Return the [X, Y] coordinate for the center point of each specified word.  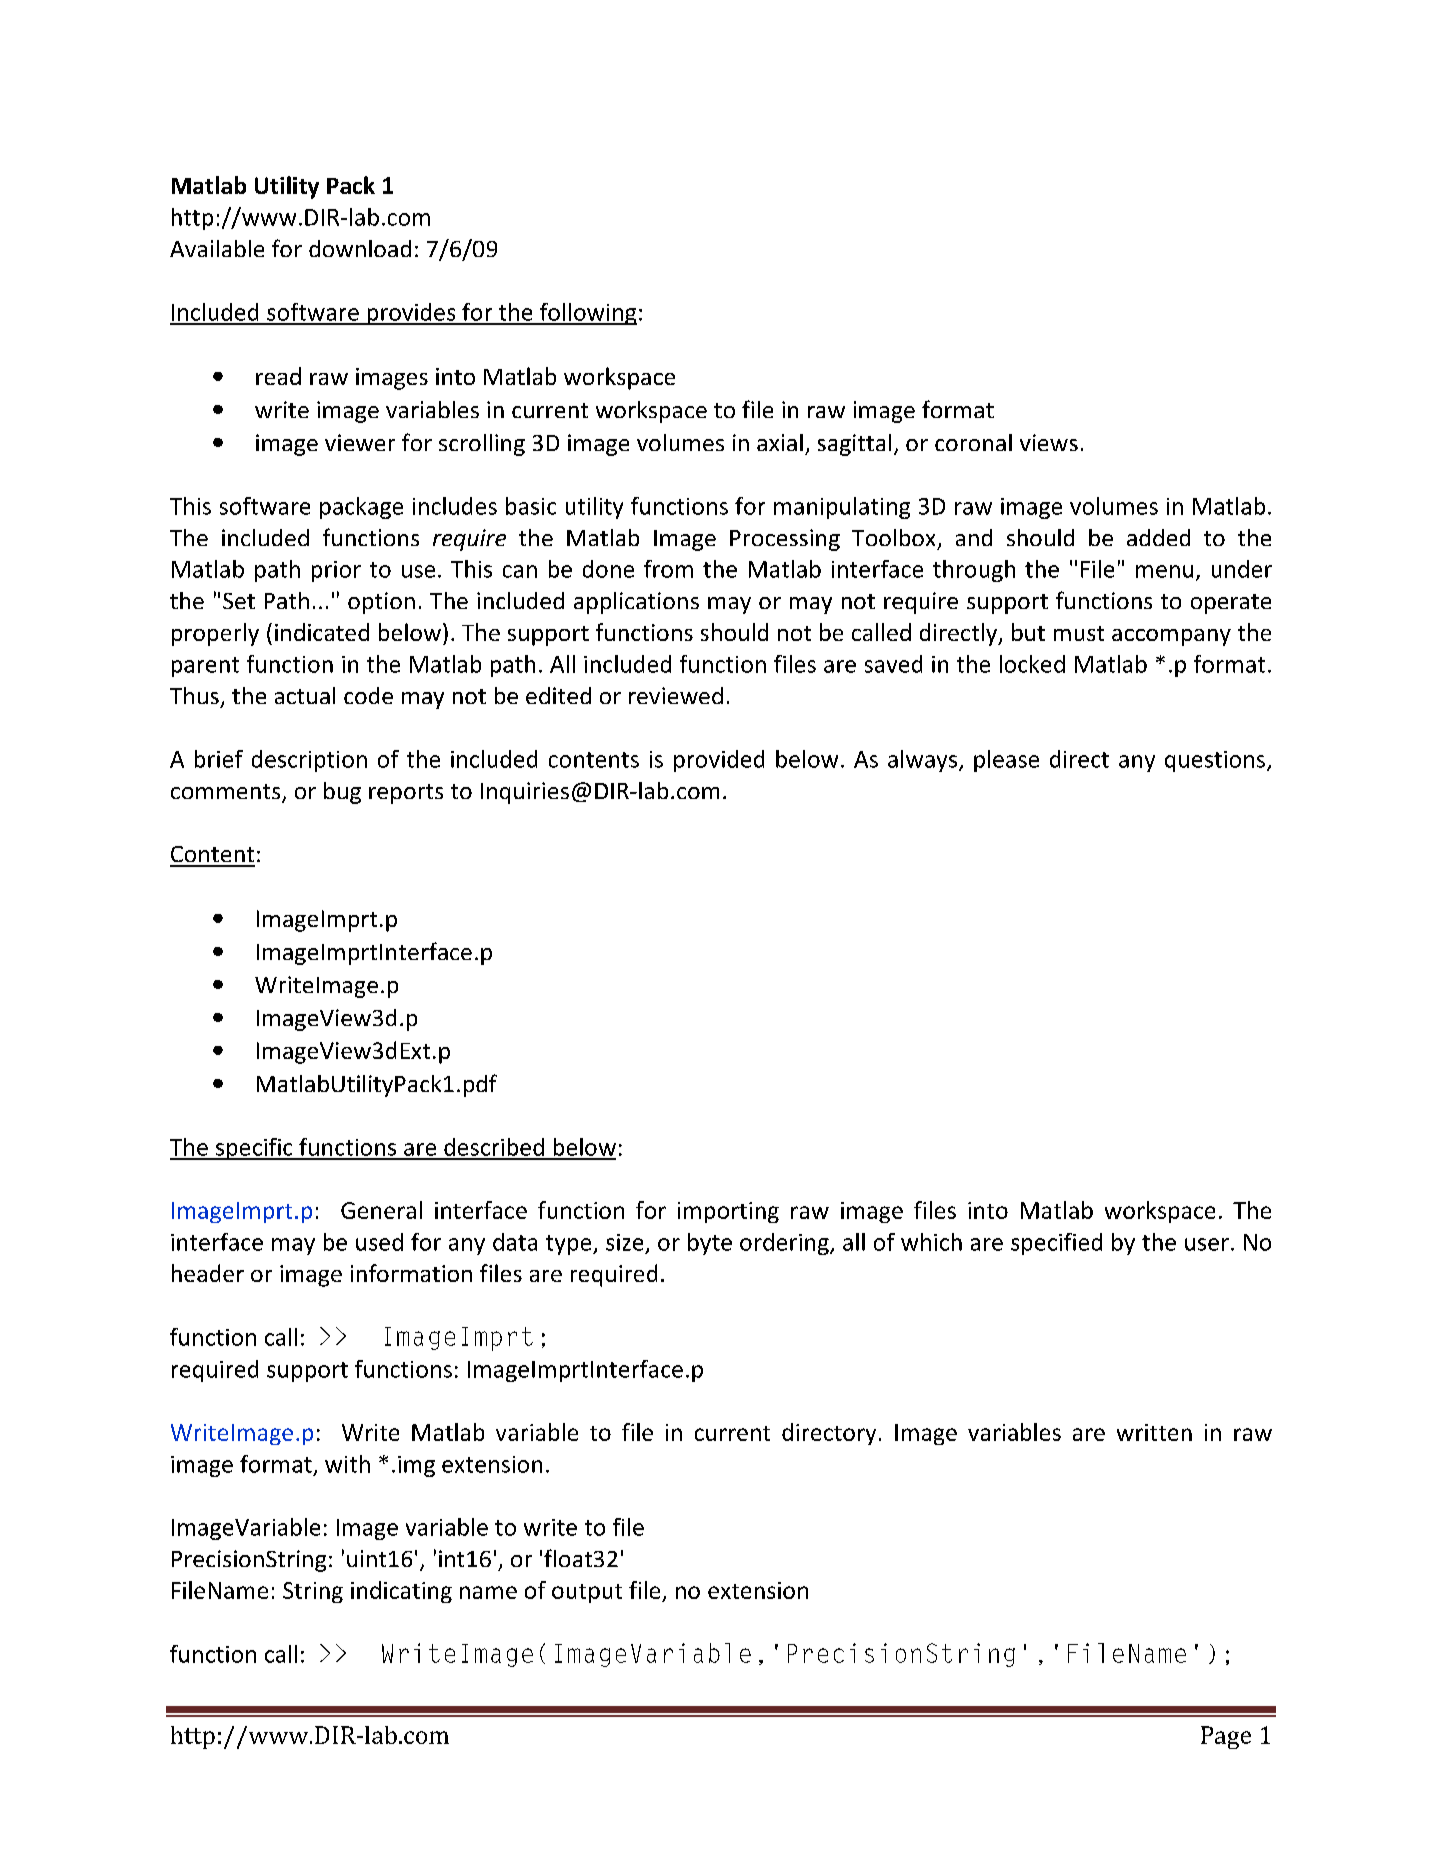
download [360, 248]
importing [728, 1212]
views [1049, 442]
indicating [401, 1592]
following [587, 314]
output [587, 1593]
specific [254, 1149]
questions [1215, 761]
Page [1226, 1737]
